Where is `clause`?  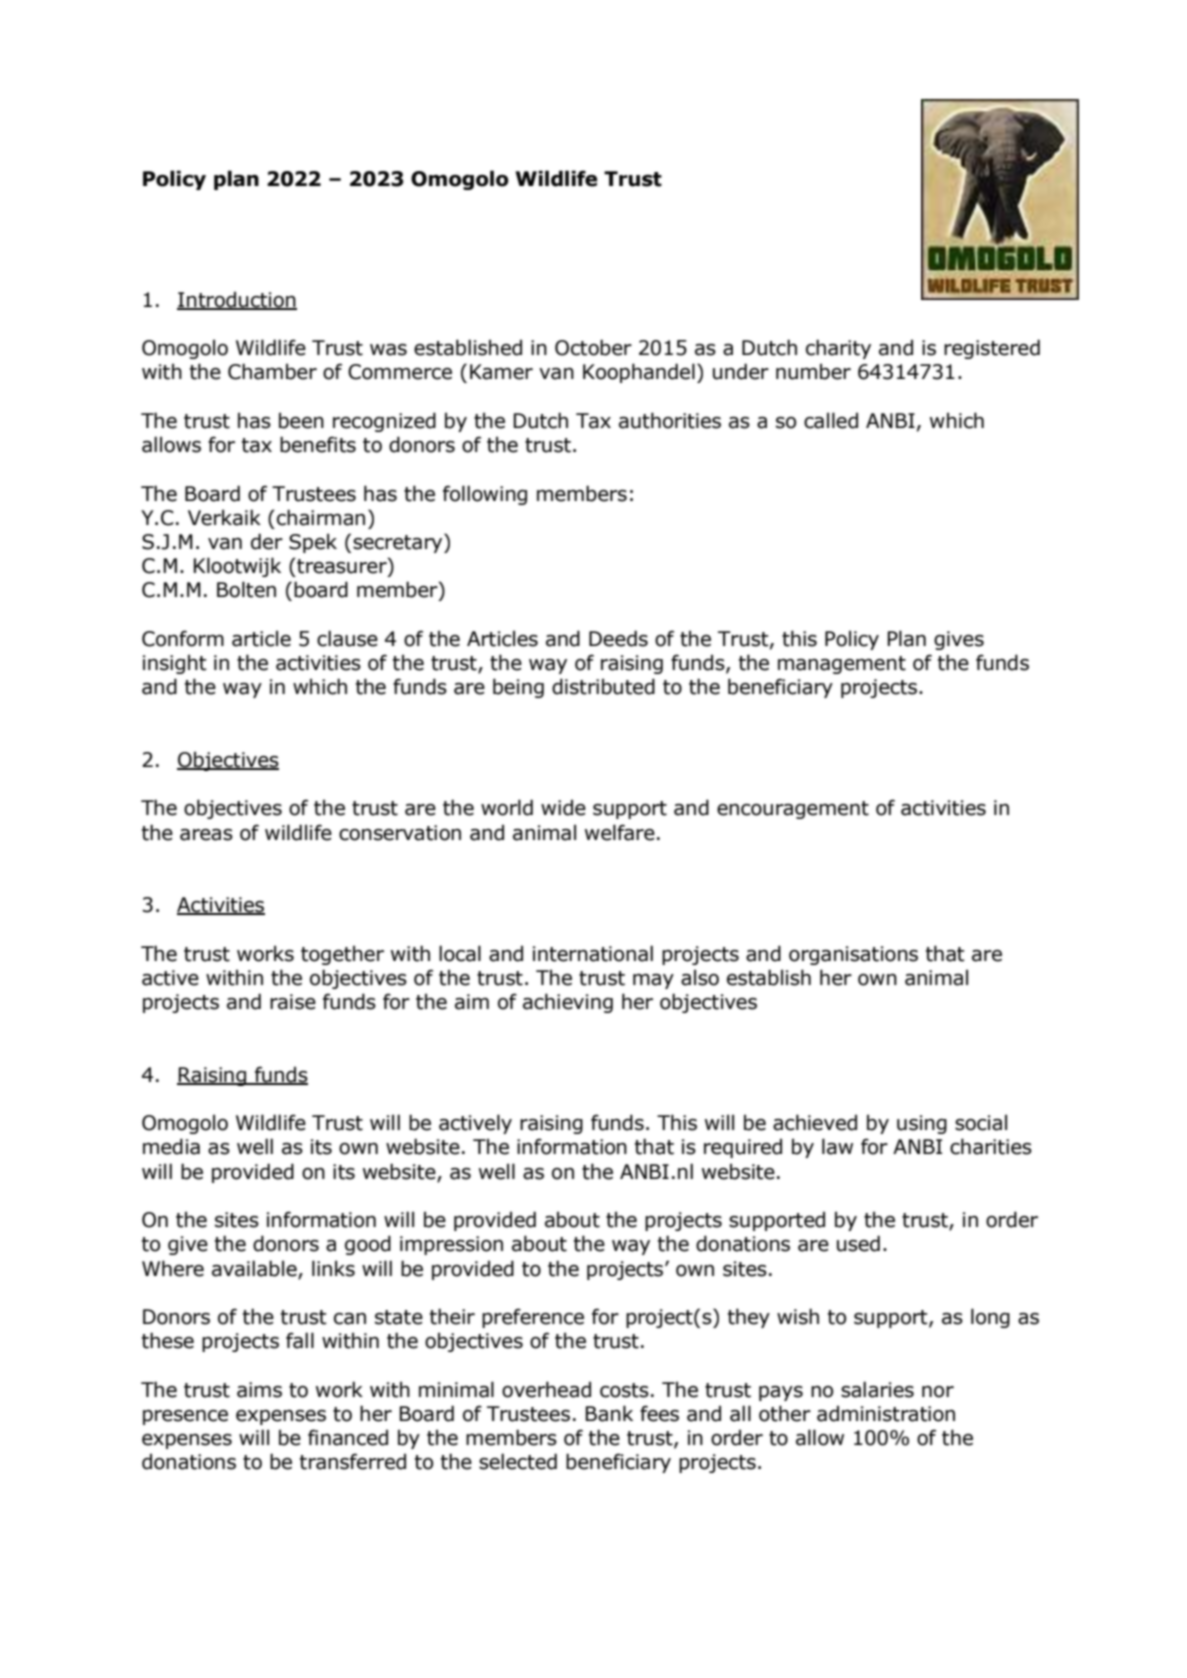 clause is located at coordinates (347, 638).
